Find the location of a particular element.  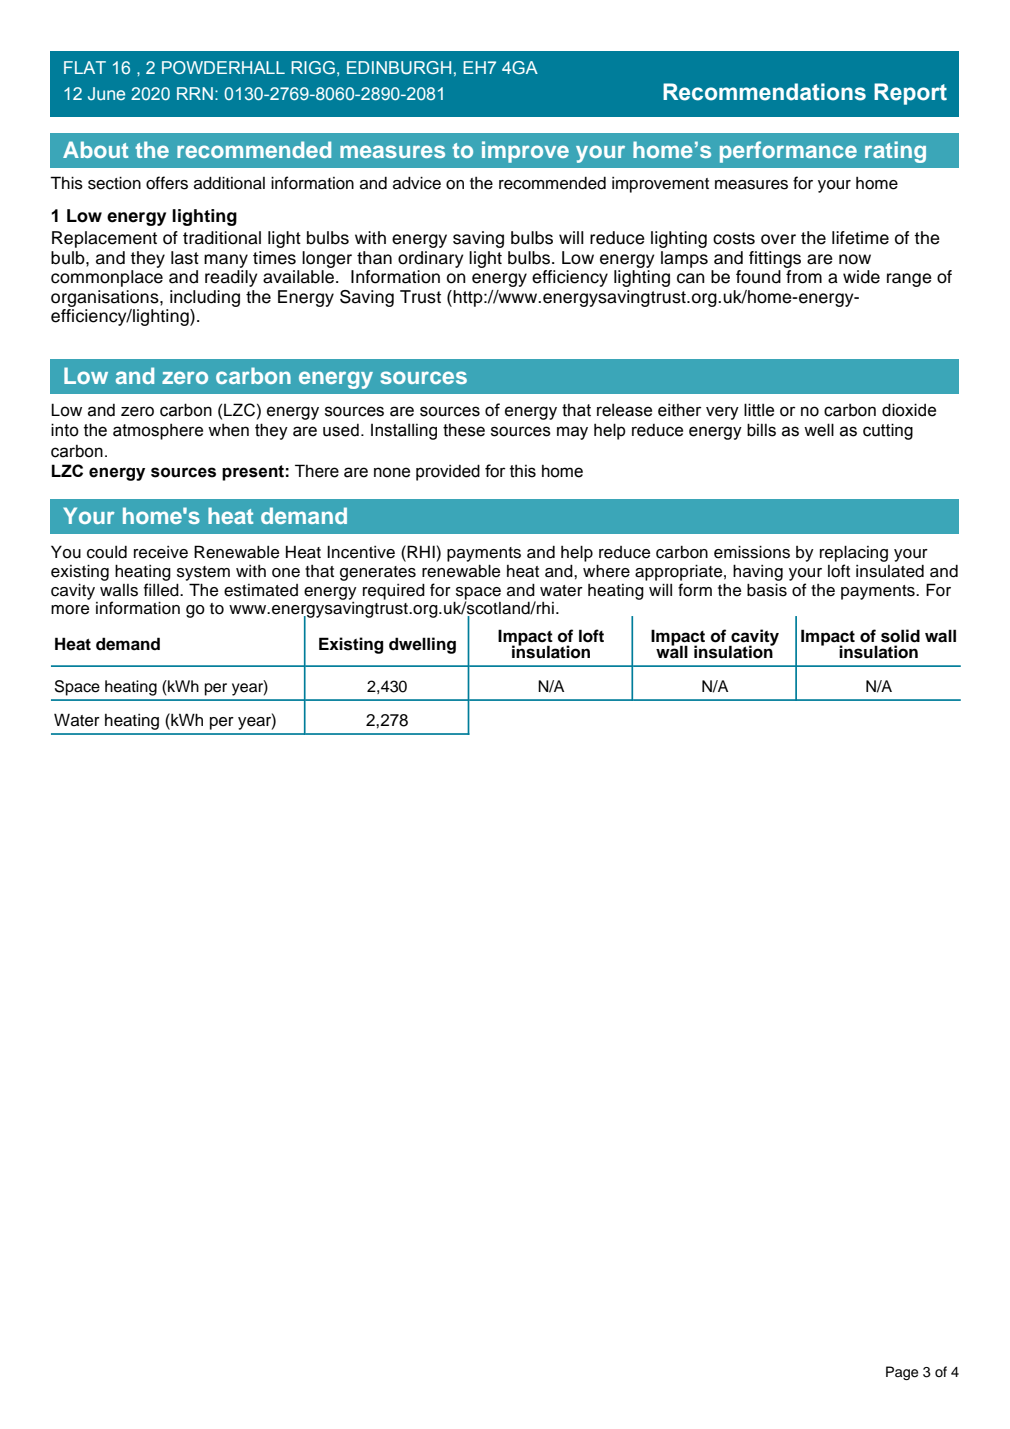

EDINBURGH is located at coordinates (399, 67).
